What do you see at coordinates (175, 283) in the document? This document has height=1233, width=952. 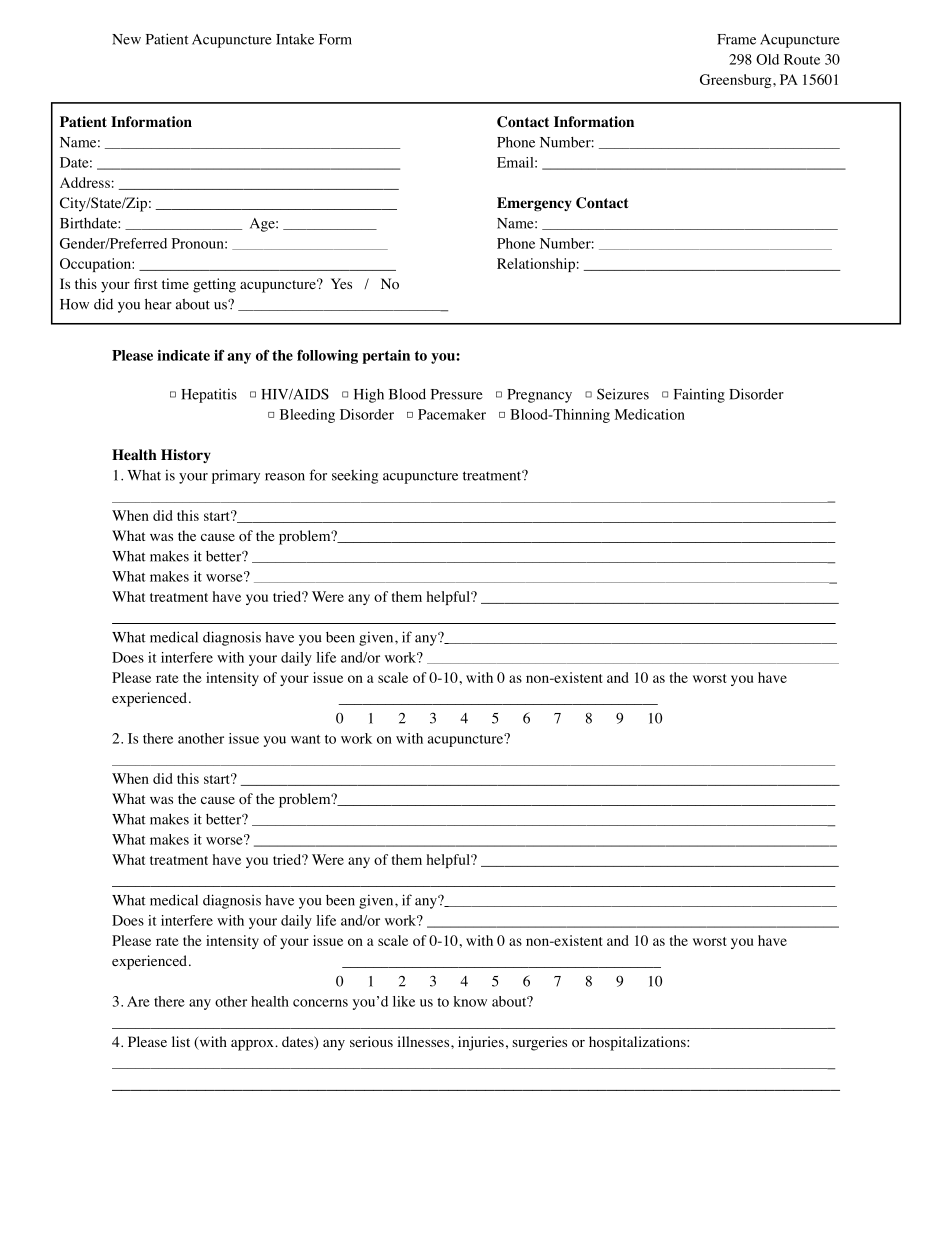 I see `time` at bounding box center [175, 283].
